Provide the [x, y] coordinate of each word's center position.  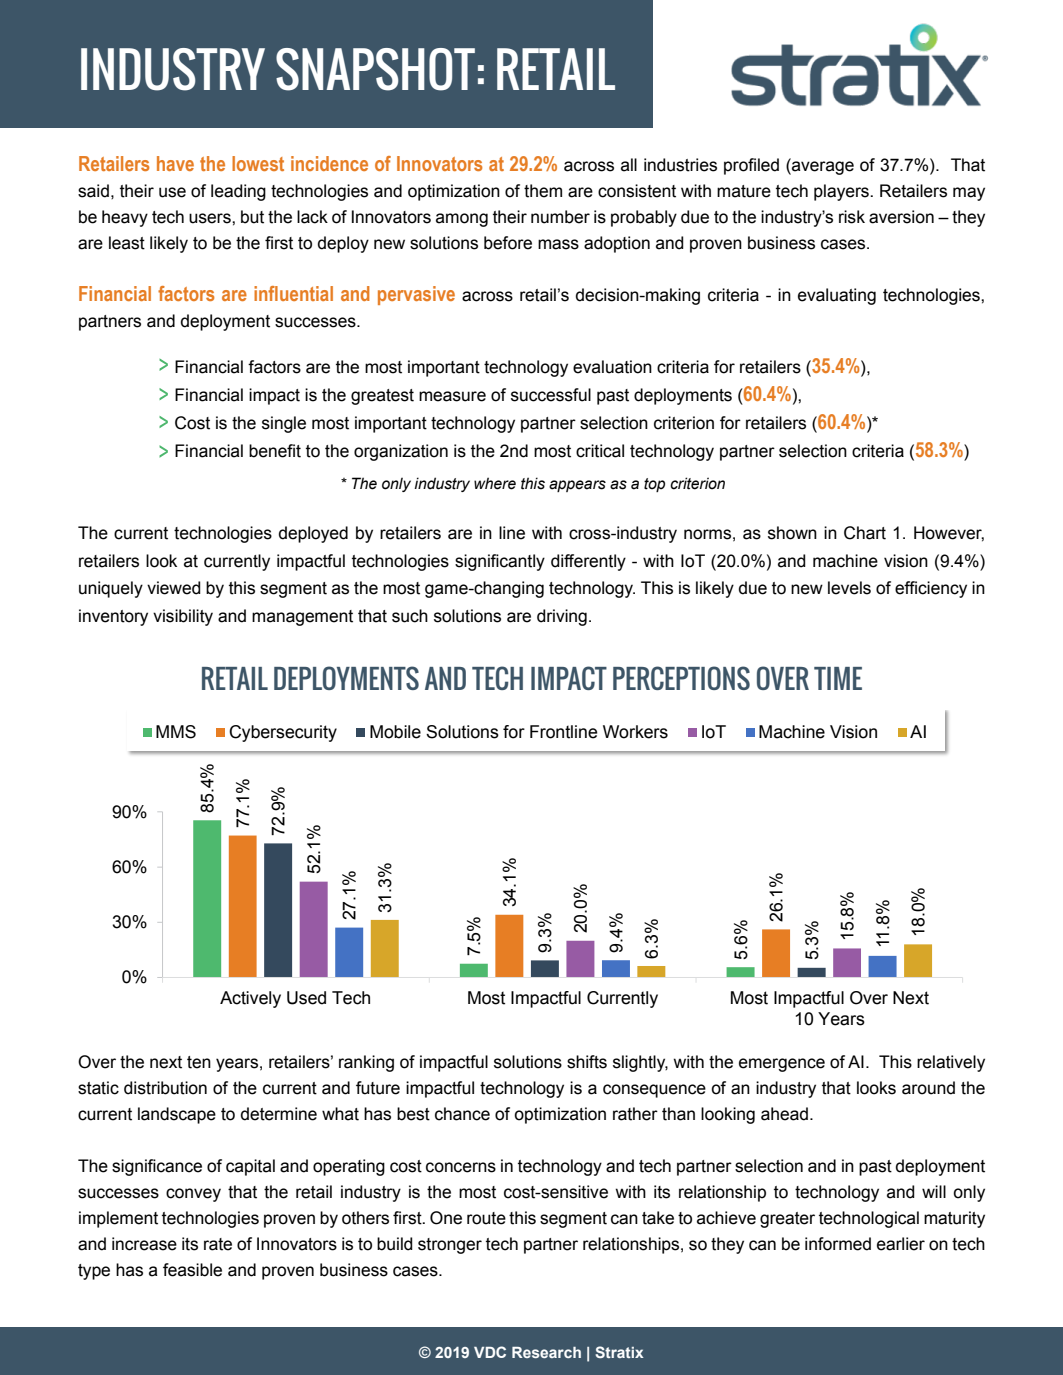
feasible [192, 1270]
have [175, 163]
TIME [838, 678]
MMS [176, 732]
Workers [635, 732]
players [842, 192]
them [543, 191]
